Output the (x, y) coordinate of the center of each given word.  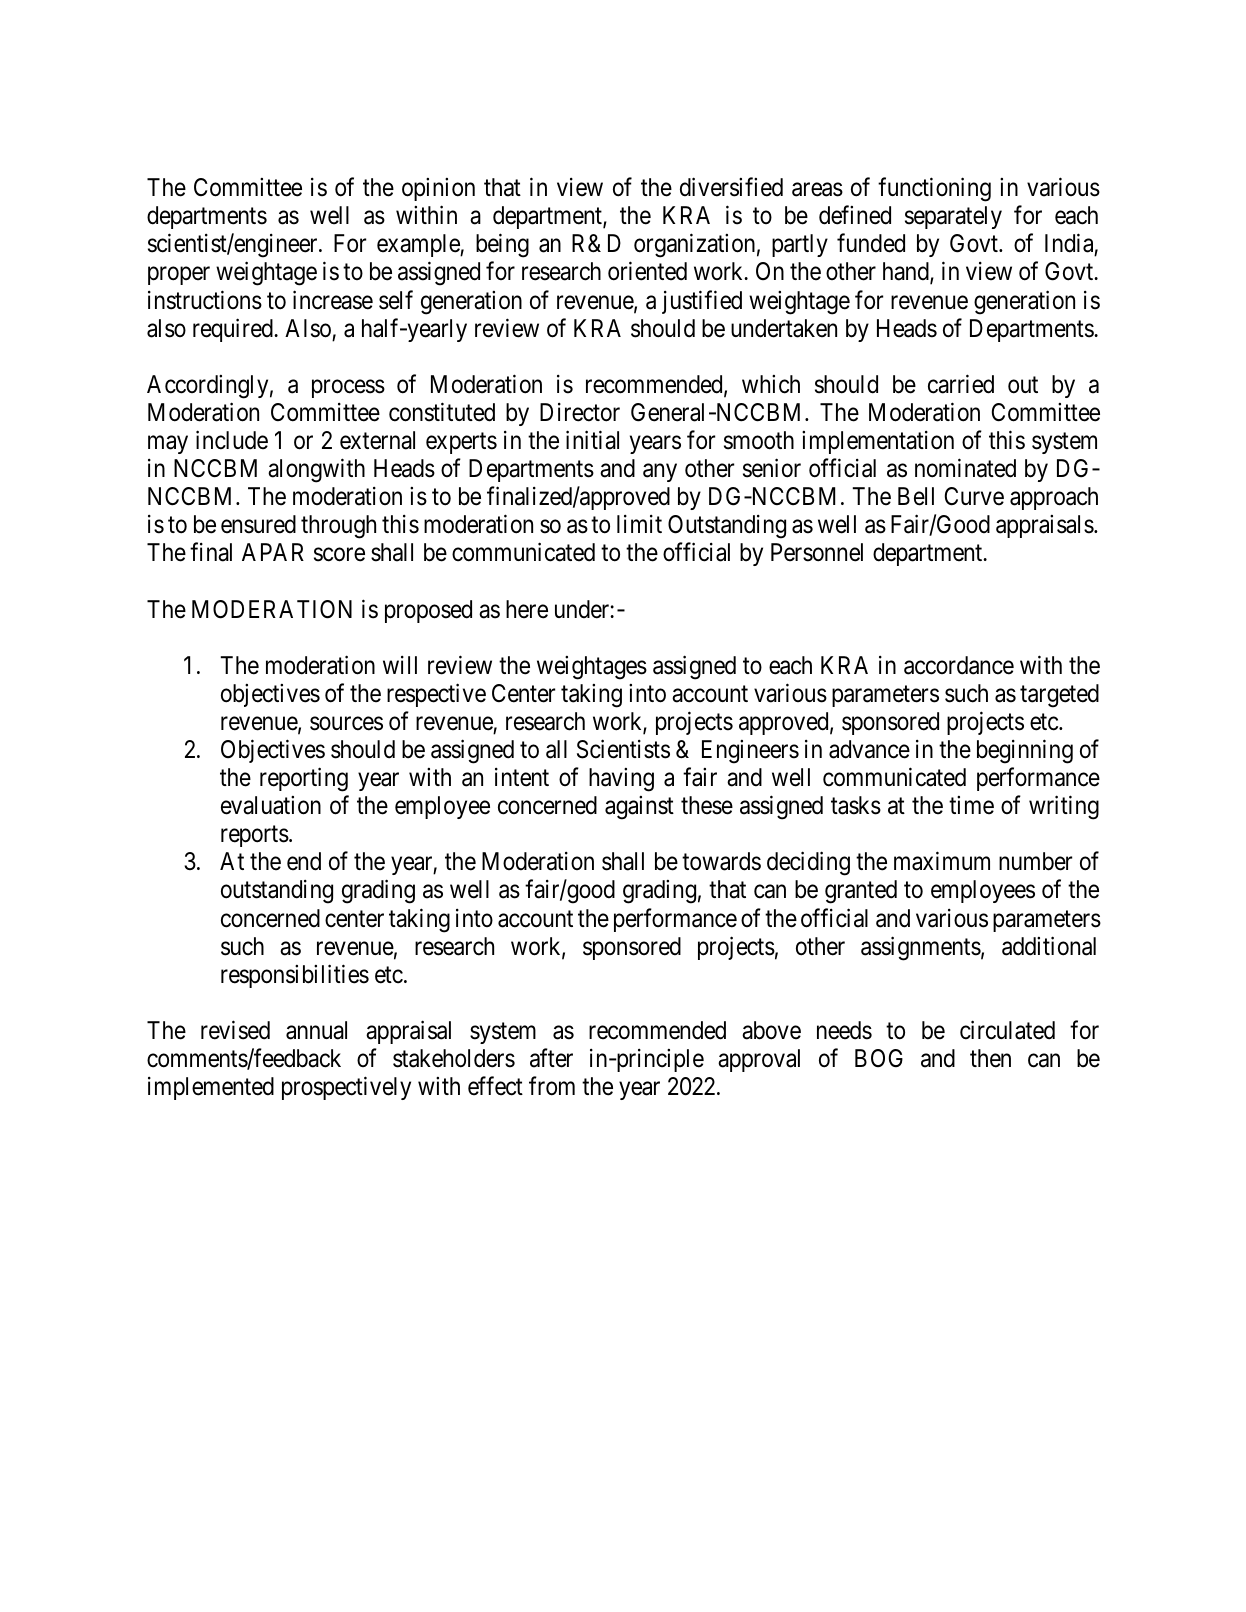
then (990, 1058)
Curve (974, 496)
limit (639, 524)
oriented (647, 271)
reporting (304, 779)
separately (953, 217)
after (551, 1058)
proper (179, 276)
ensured (258, 524)
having (621, 780)
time (971, 805)
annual (316, 1030)
